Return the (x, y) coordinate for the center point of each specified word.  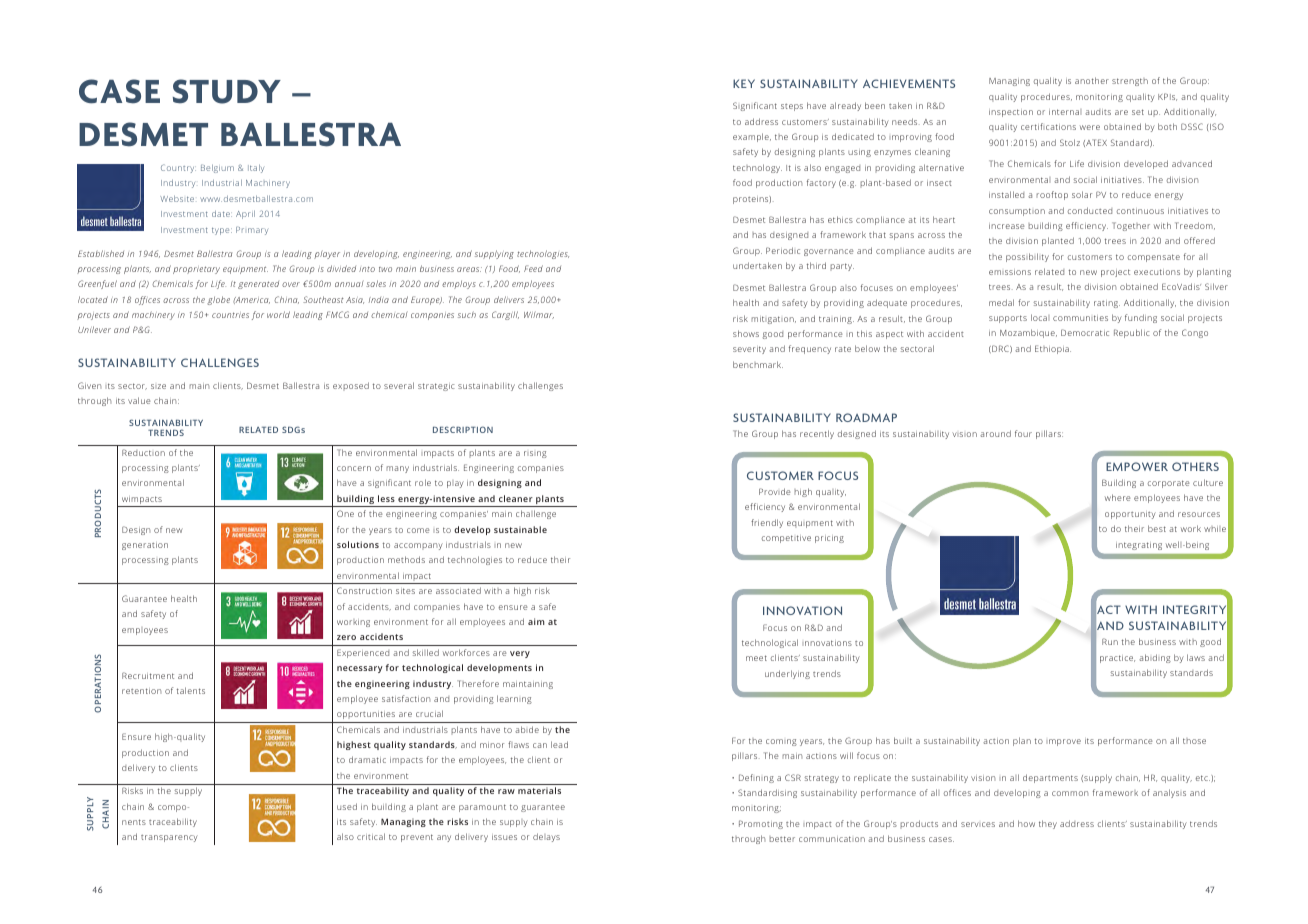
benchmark (758, 364)
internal (1065, 112)
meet (756, 658)
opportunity (1130, 515)
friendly (767, 523)
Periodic (783, 250)
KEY (744, 83)
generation (145, 546)
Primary (252, 231)
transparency (169, 838)
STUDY (227, 91)
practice (1117, 659)
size (158, 386)
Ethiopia (1053, 349)
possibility (1027, 257)
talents (191, 690)
